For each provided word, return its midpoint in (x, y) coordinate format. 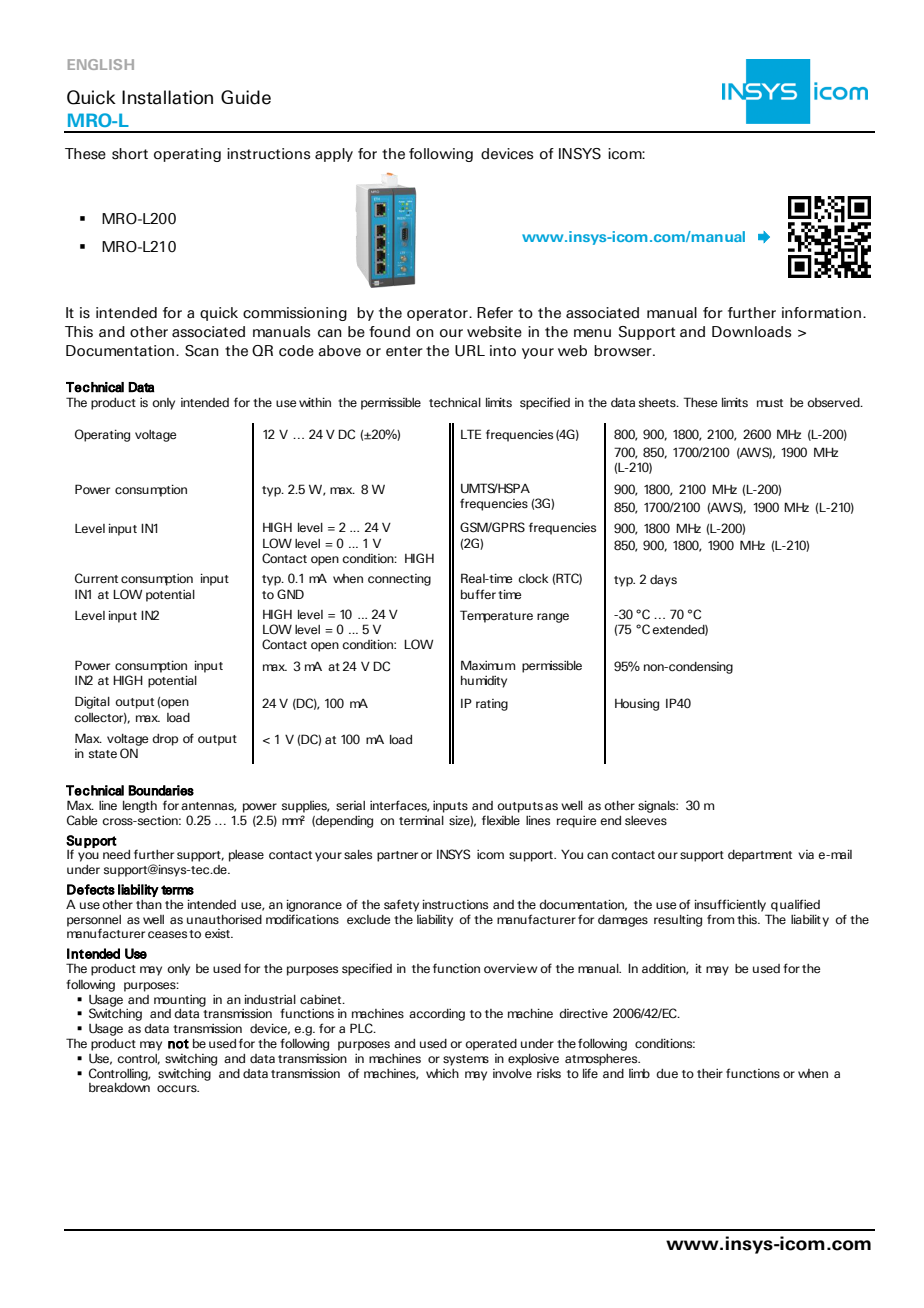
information (821, 313)
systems (466, 1060)
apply (334, 155)
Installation (167, 97)
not (178, 1044)
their (710, 1073)
